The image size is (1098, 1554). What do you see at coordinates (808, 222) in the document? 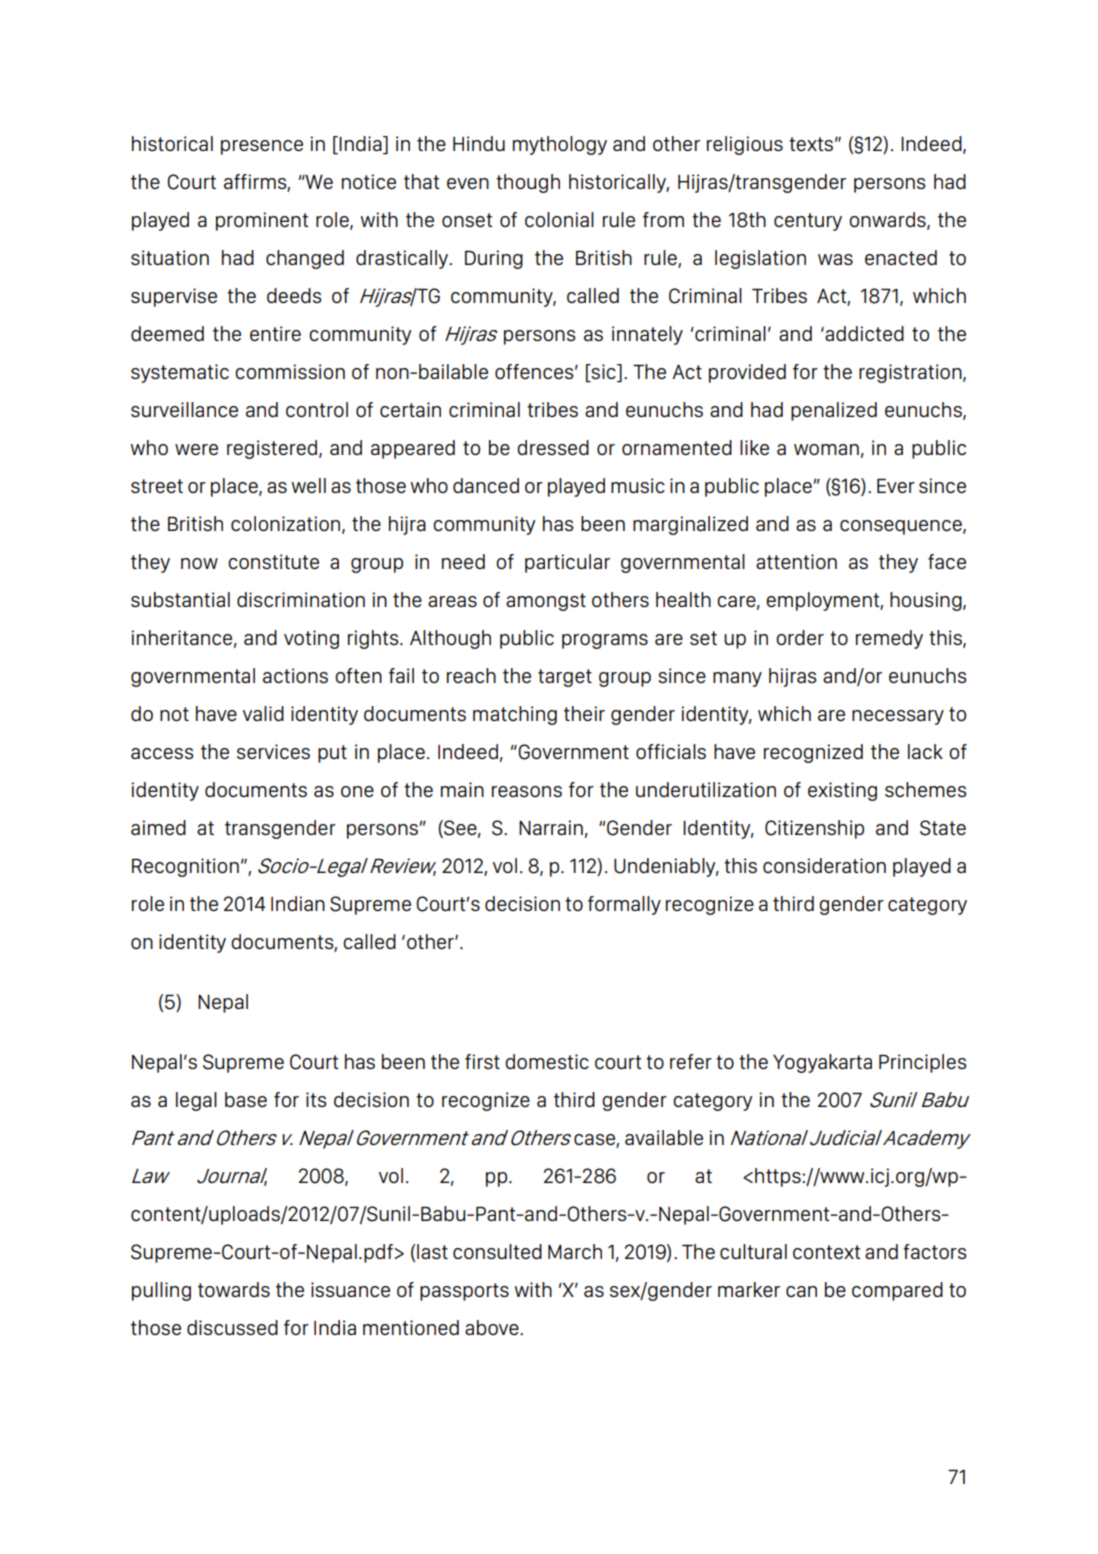
I see `century` at bounding box center [808, 222].
